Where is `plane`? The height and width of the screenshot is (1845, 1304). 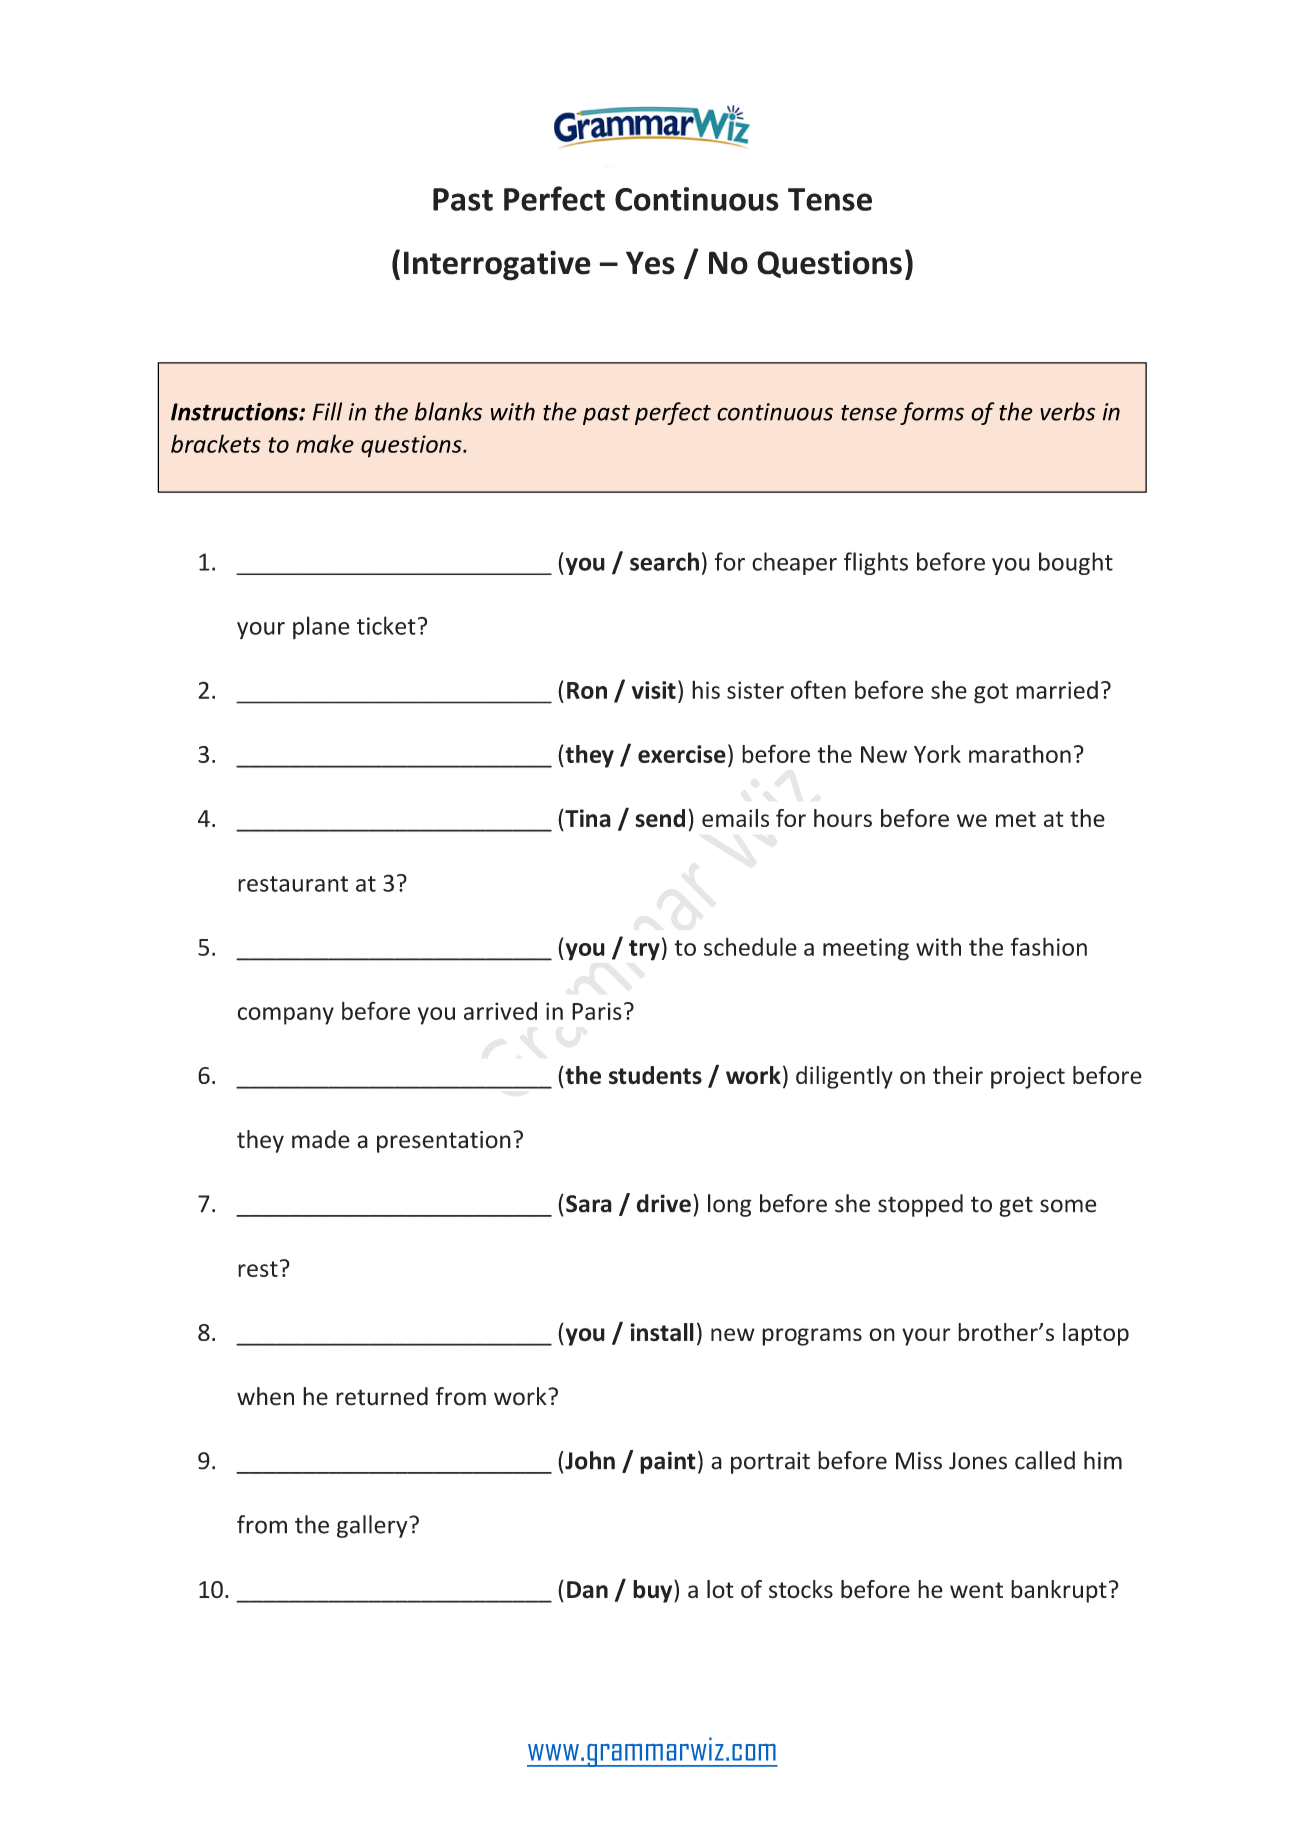 plane is located at coordinates (321, 628).
